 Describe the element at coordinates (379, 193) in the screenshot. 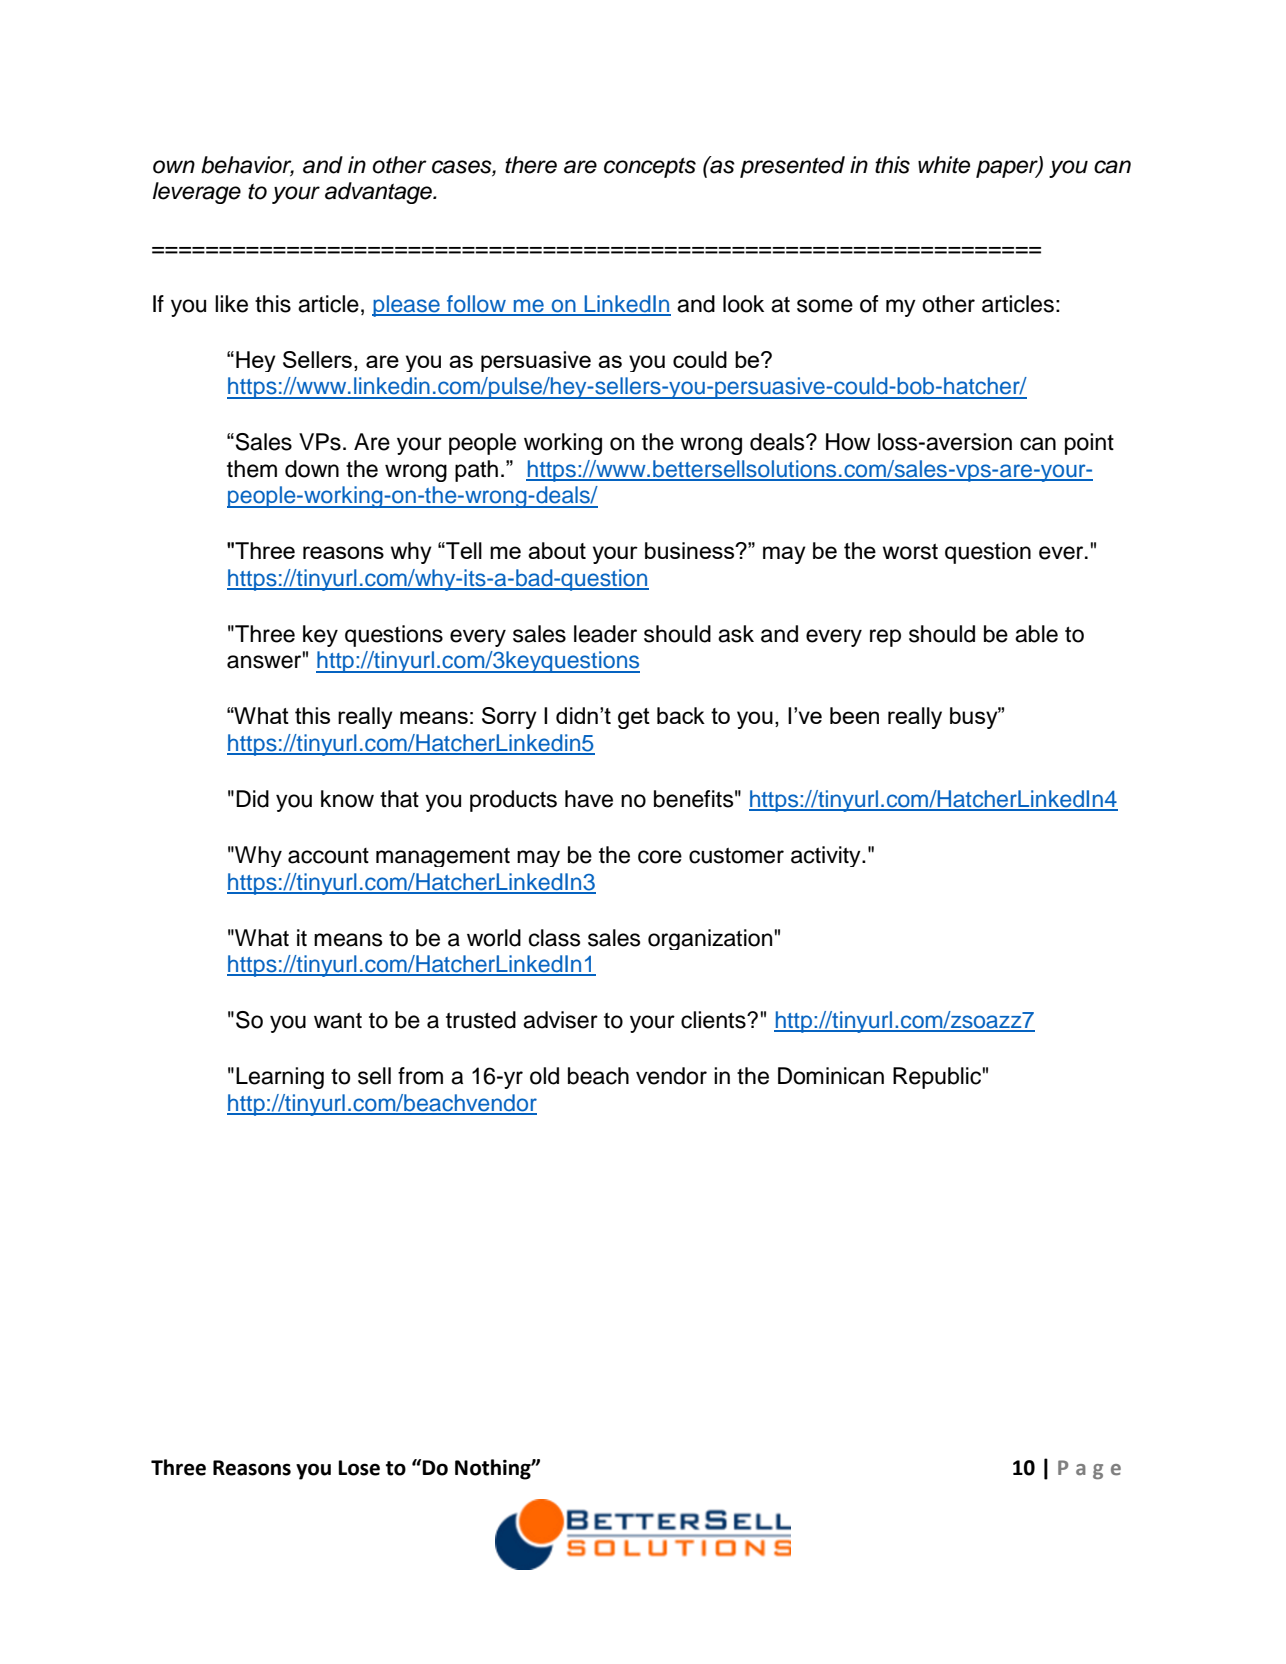

I see `advantage` at that location.
